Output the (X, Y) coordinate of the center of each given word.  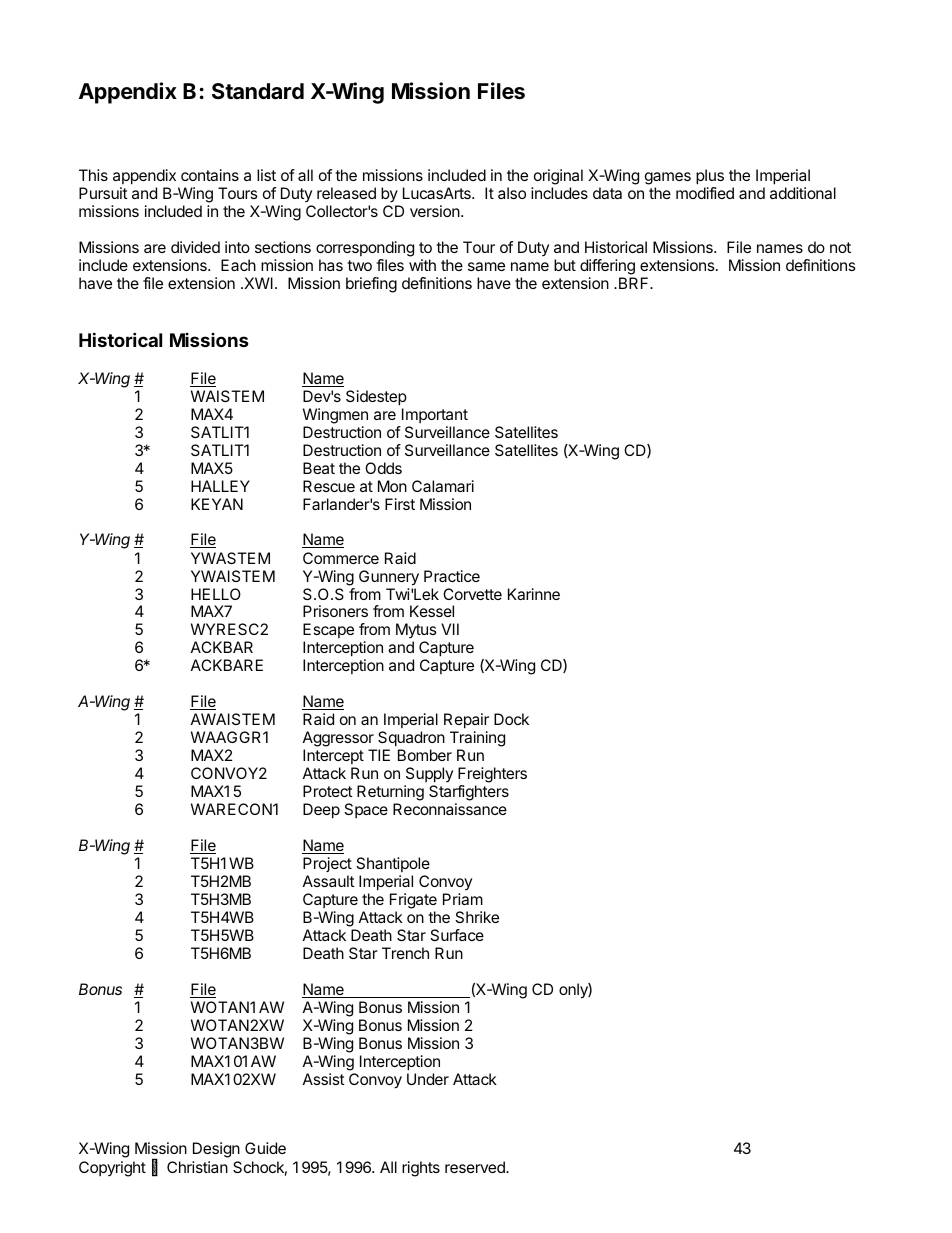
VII (450, 629)
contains (210, 175)
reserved (476, 1167)
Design (216, 1150)
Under (428, 1079)
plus (710, 178)
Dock (511, 719)
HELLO (216, 594)
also (512, 193)
